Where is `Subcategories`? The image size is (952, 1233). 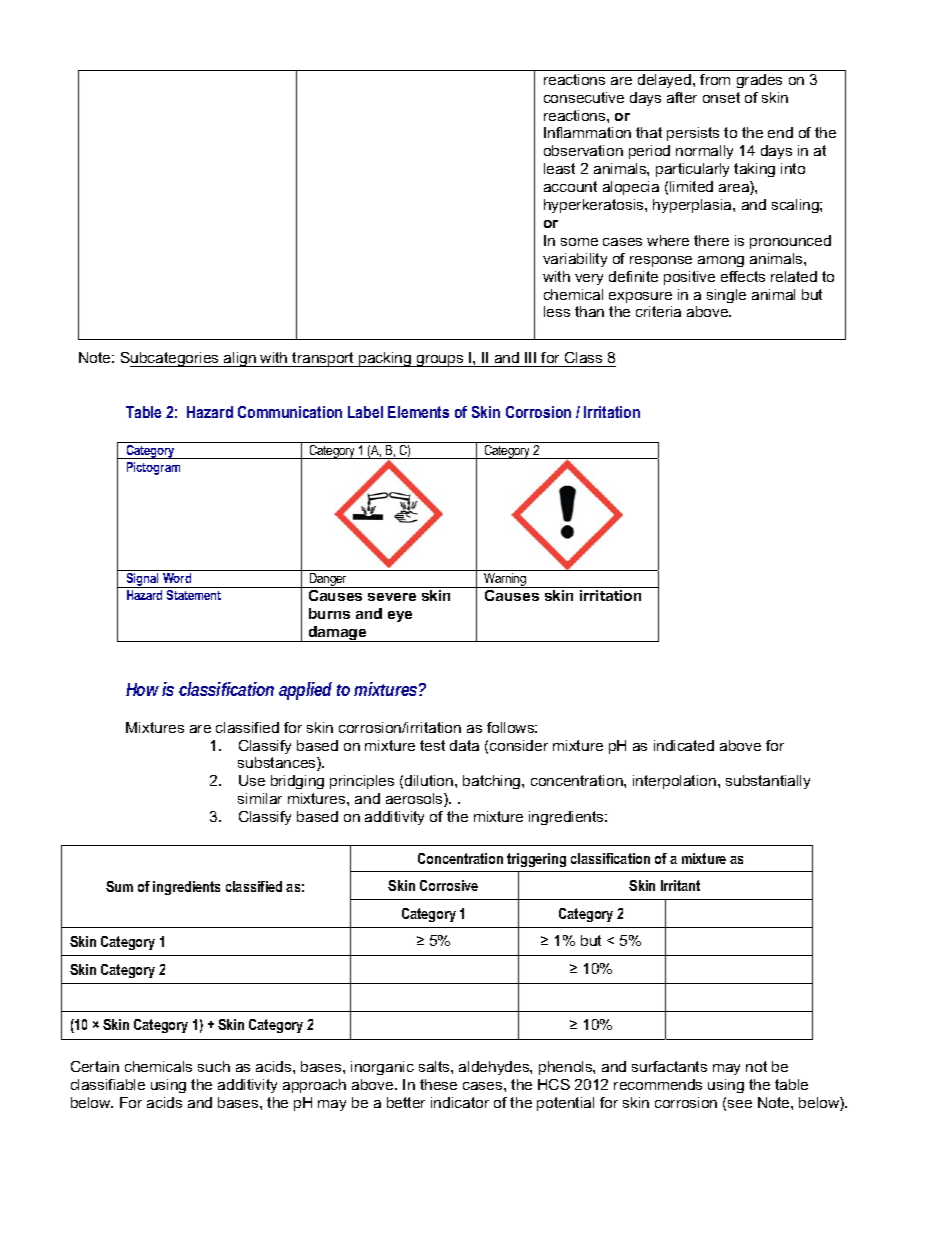 Subcategories is located at coordinates (171, 359).
